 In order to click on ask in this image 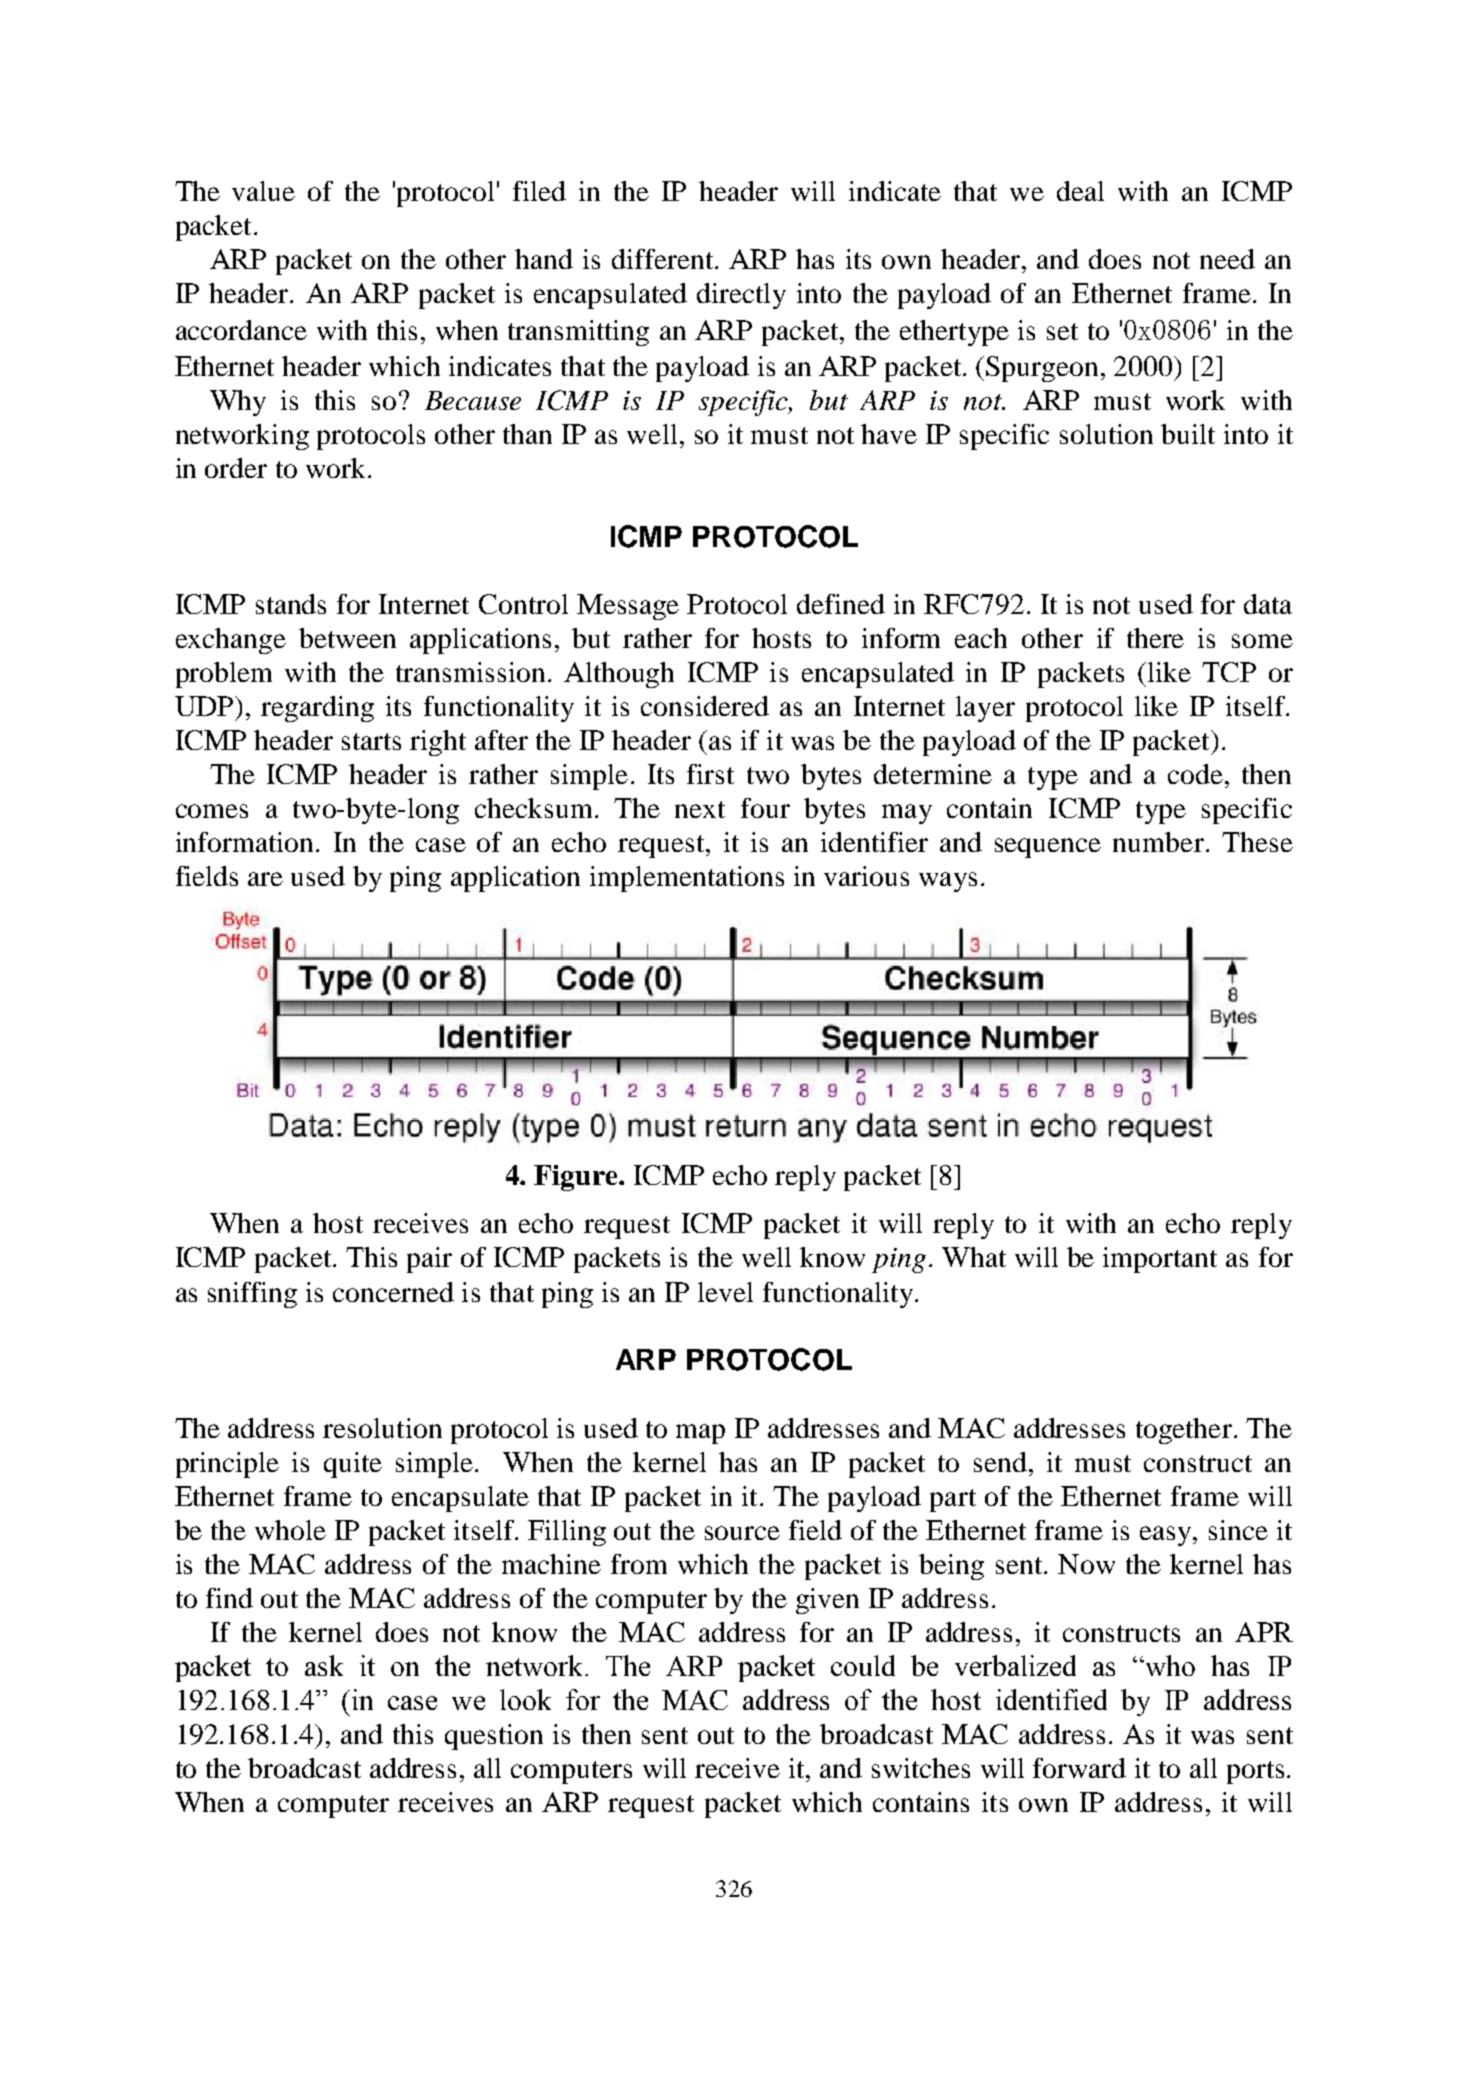, I will do `click(324, 1665)`.
